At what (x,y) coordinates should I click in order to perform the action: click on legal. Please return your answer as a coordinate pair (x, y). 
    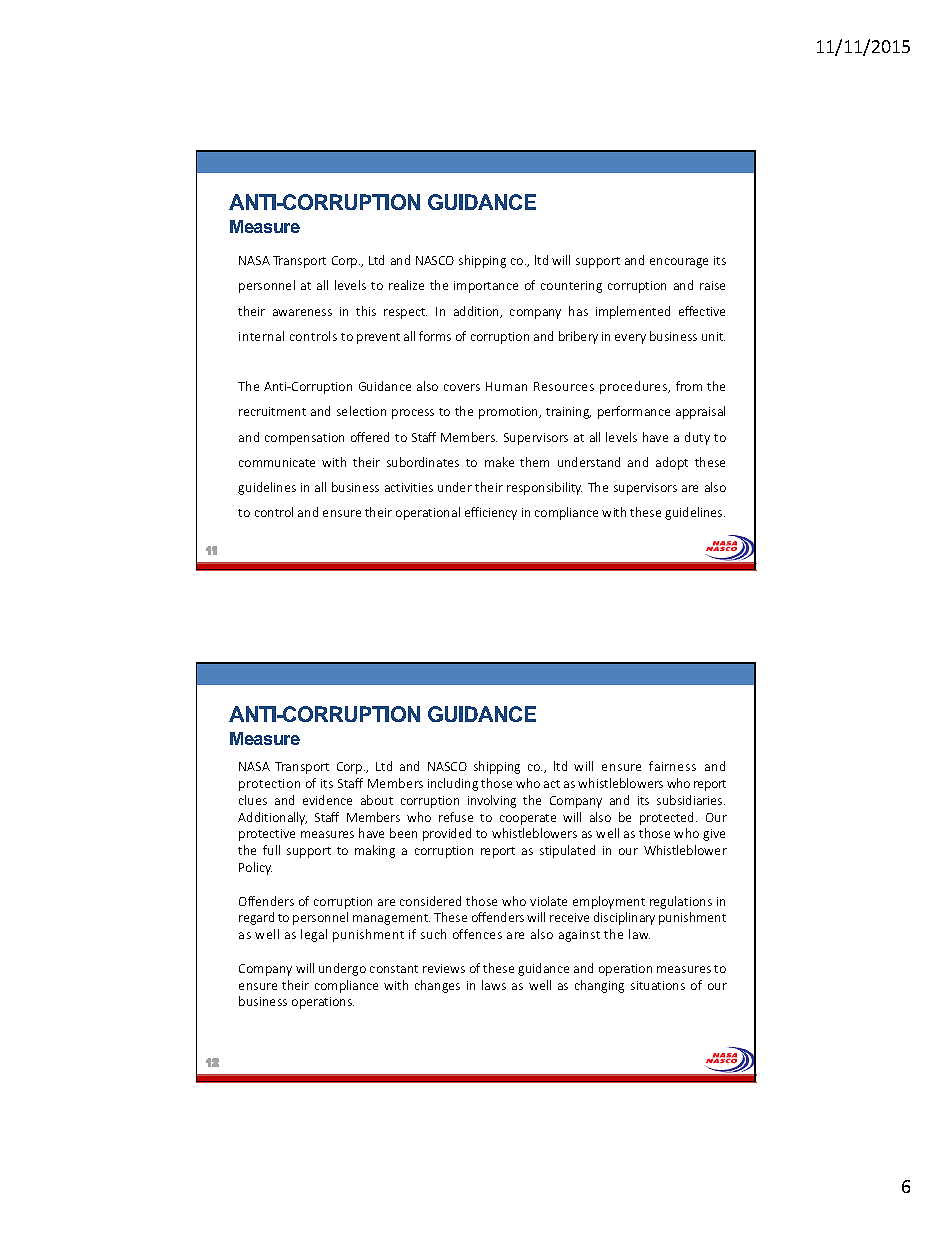
    Looking at the image, I should click on (314, 935).
